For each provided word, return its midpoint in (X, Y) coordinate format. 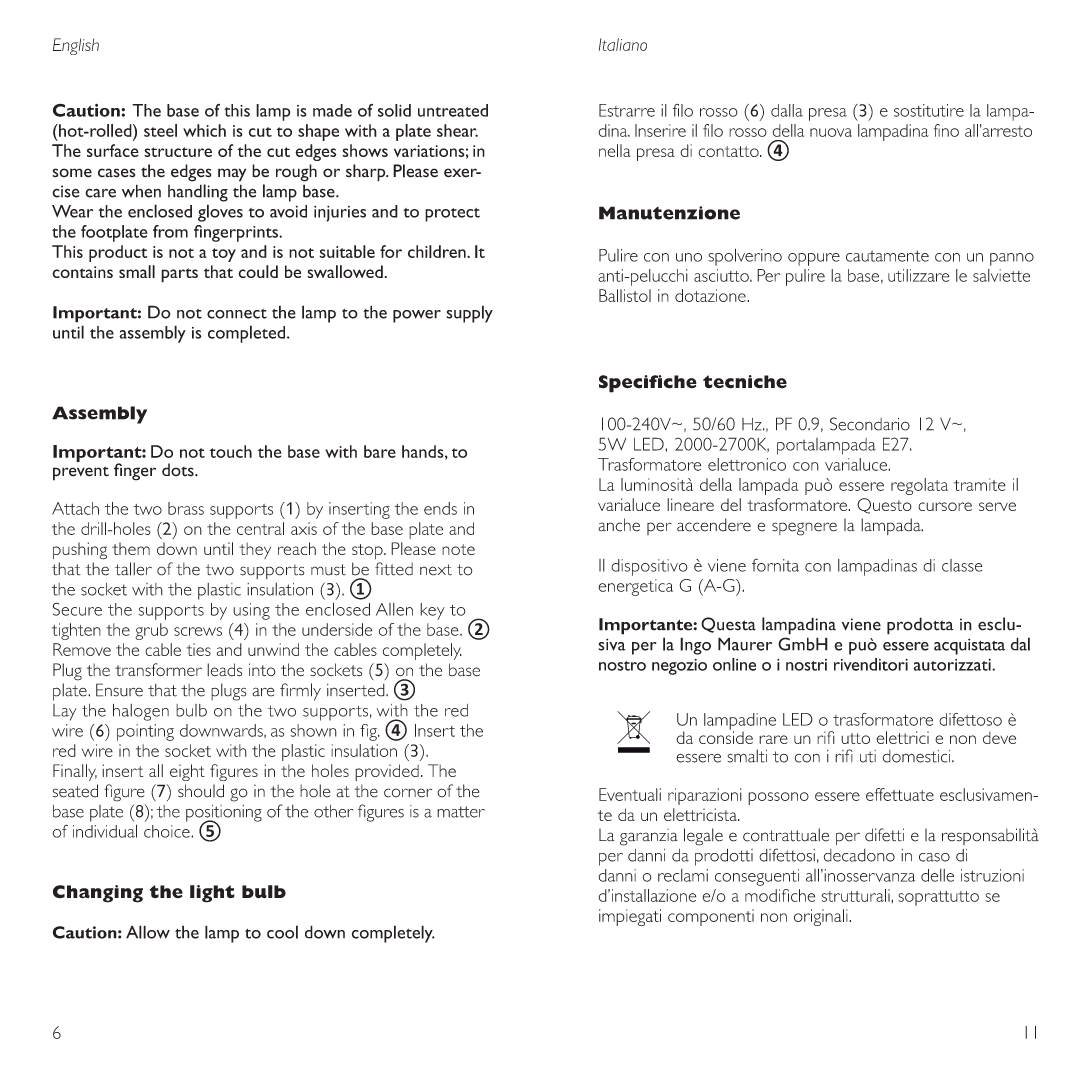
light (212, 894)
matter (461, 812)
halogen (141, 712)
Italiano (623, 44)
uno (689, 257)
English (76, 46)
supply (469, 314)
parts (179, 275)
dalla (787, 110)
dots (179, 470)
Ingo (695, 646)
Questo (884, 506)
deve (999, 737)
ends (440, 508)
